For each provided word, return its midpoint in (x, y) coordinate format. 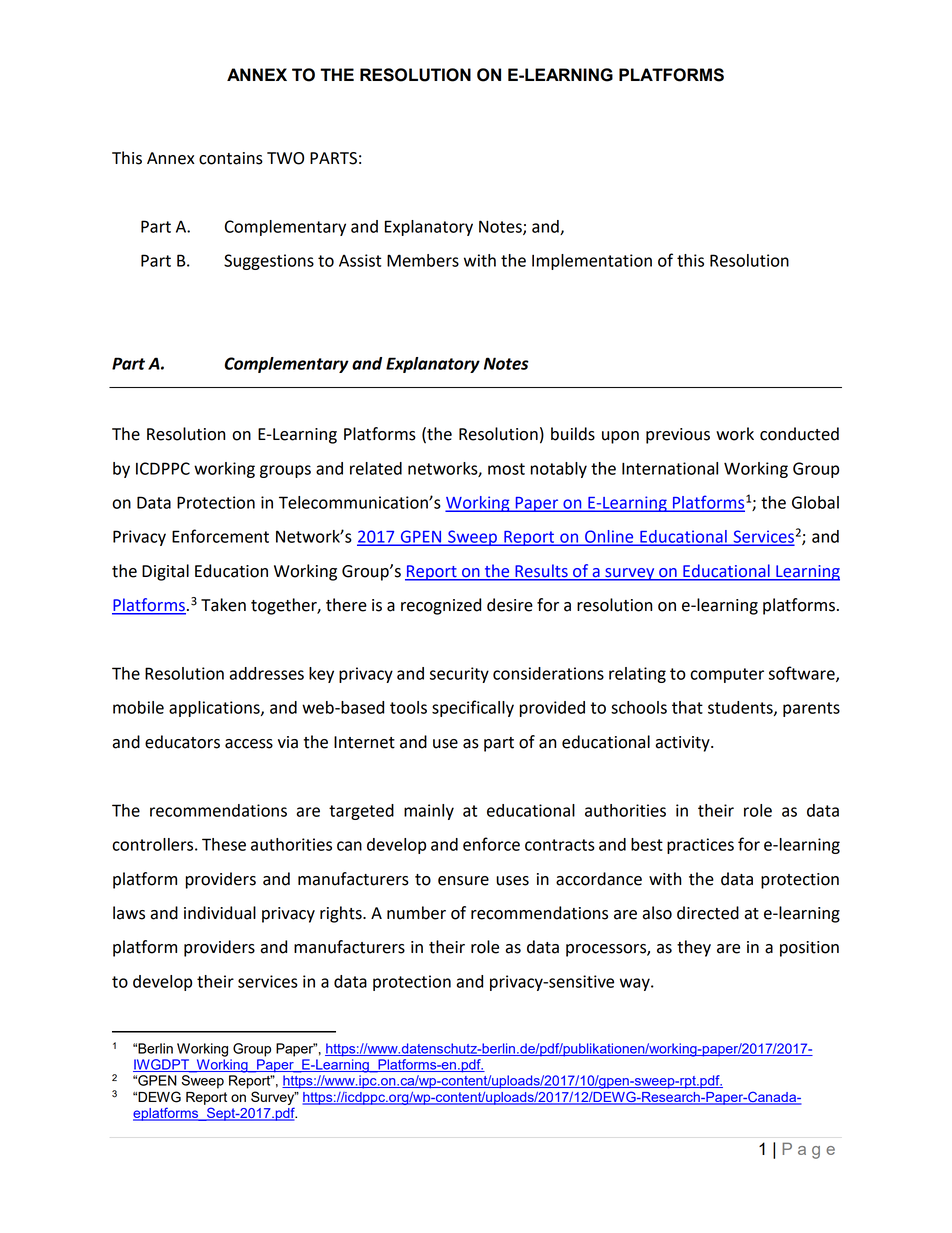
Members (423, 260)
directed (708, 913)
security (459, 675)
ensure (463, 881)
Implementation (592, 262)
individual (220, 913)
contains (231, 158)
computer (727, 675)
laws (129, 913)
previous (678, 436)
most (506, 469)
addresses (267, 673)
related (376, 468)
